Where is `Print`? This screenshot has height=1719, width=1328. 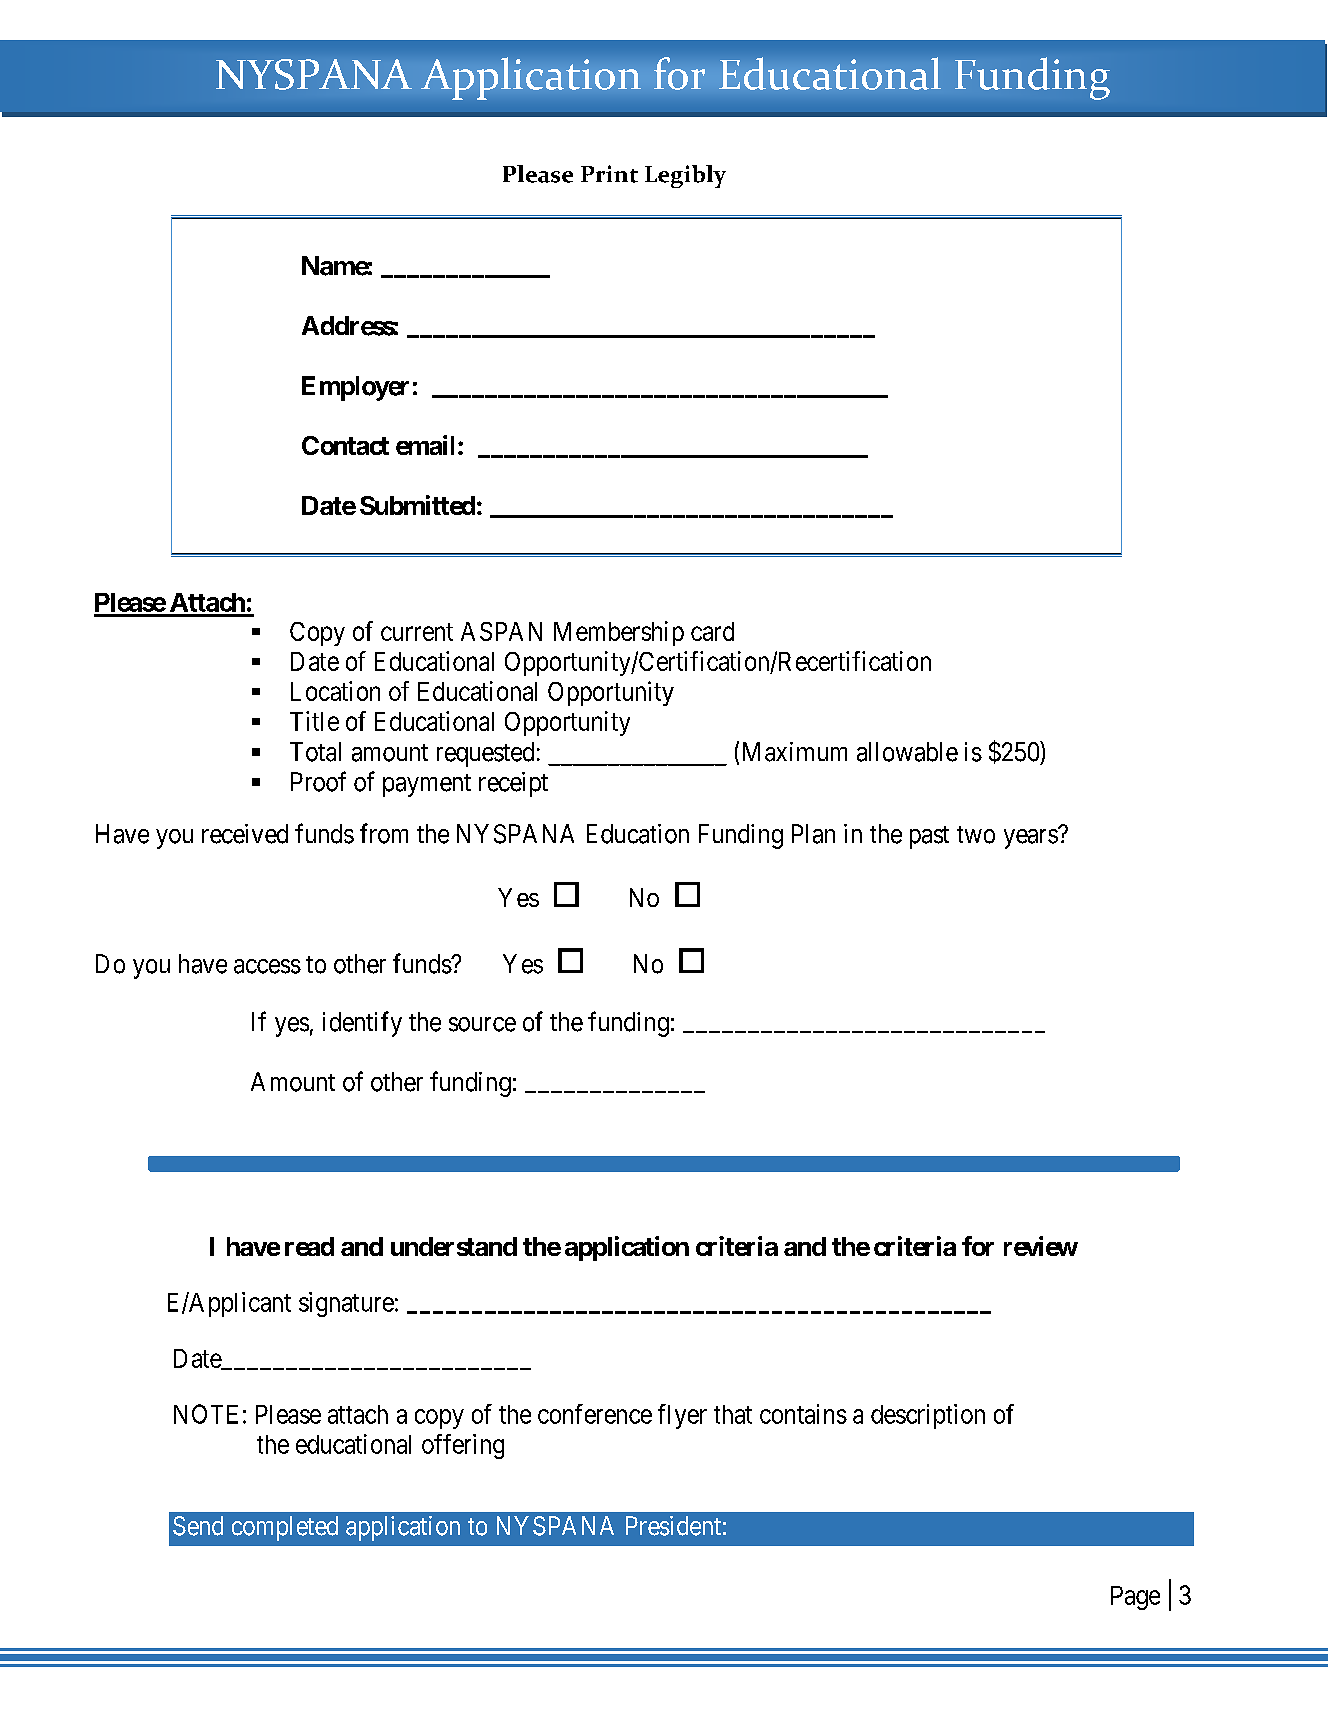
Print is located at coordinates (609, 174).
